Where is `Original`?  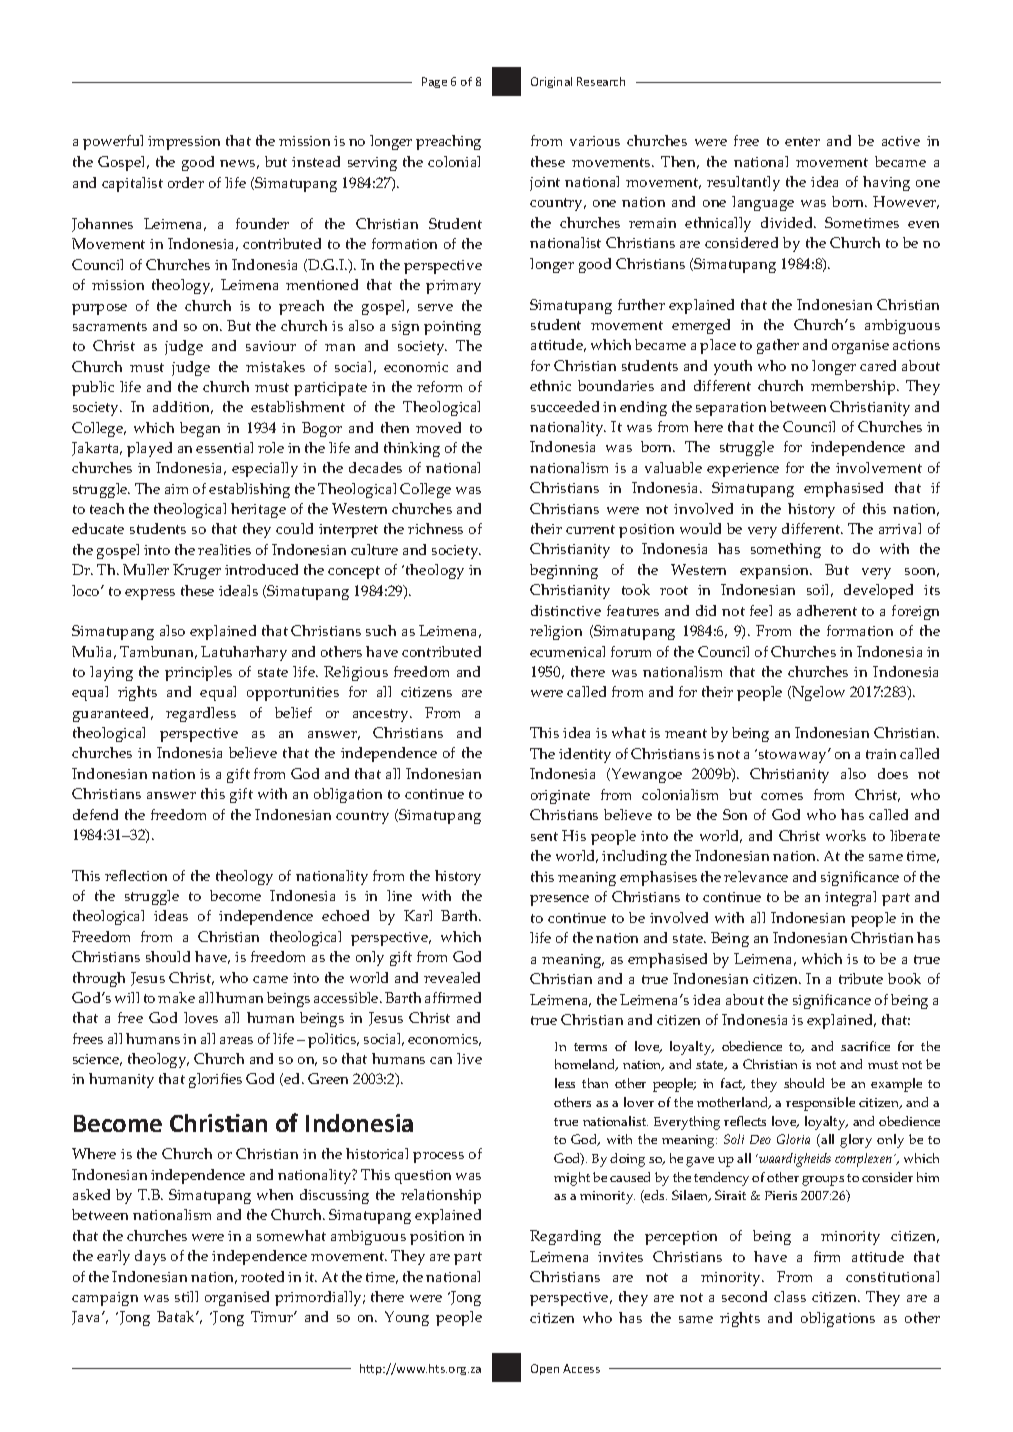 Original is located at coordinates (551, 82).
